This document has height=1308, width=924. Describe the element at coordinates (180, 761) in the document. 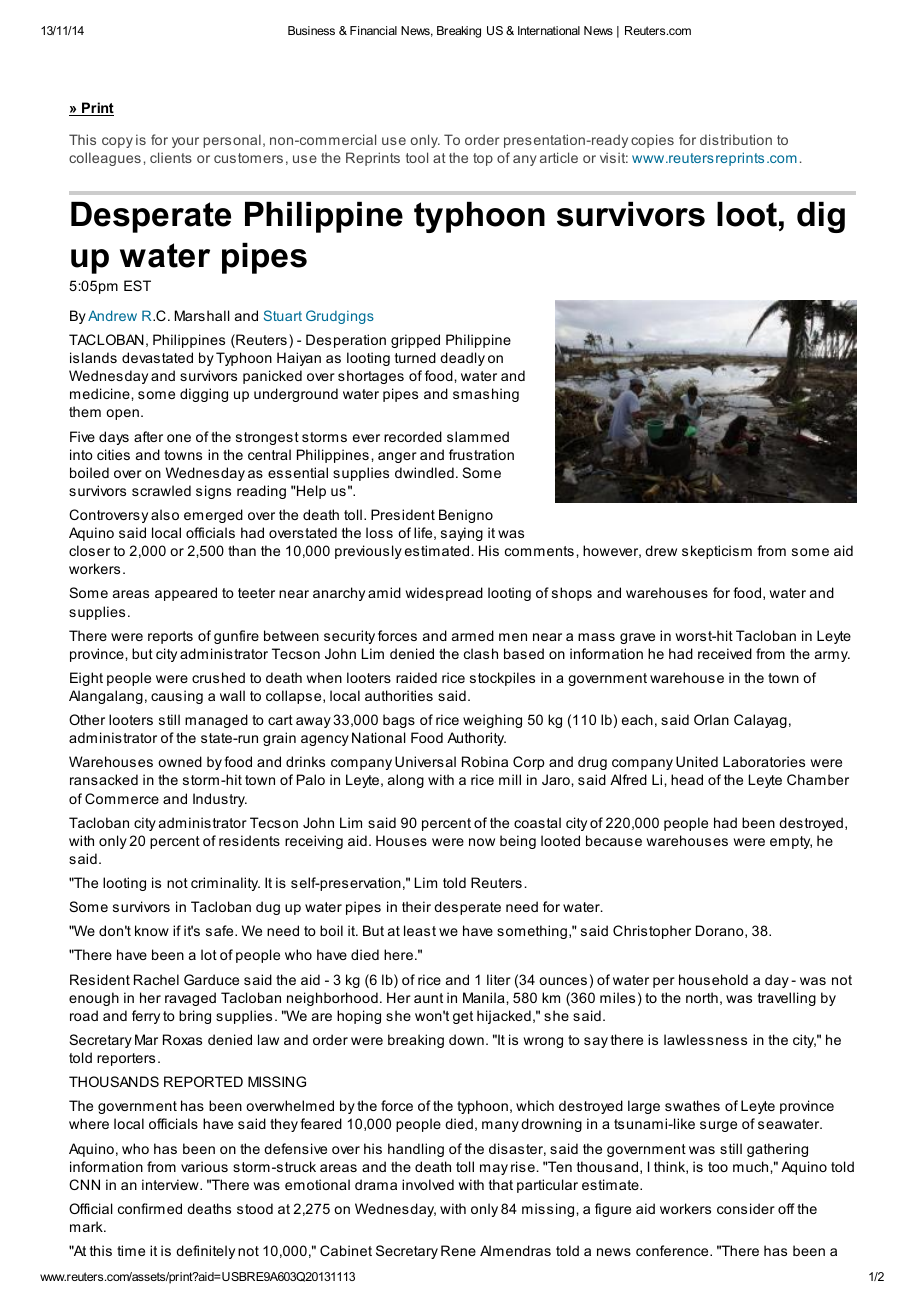

I see `owned` at that location.
